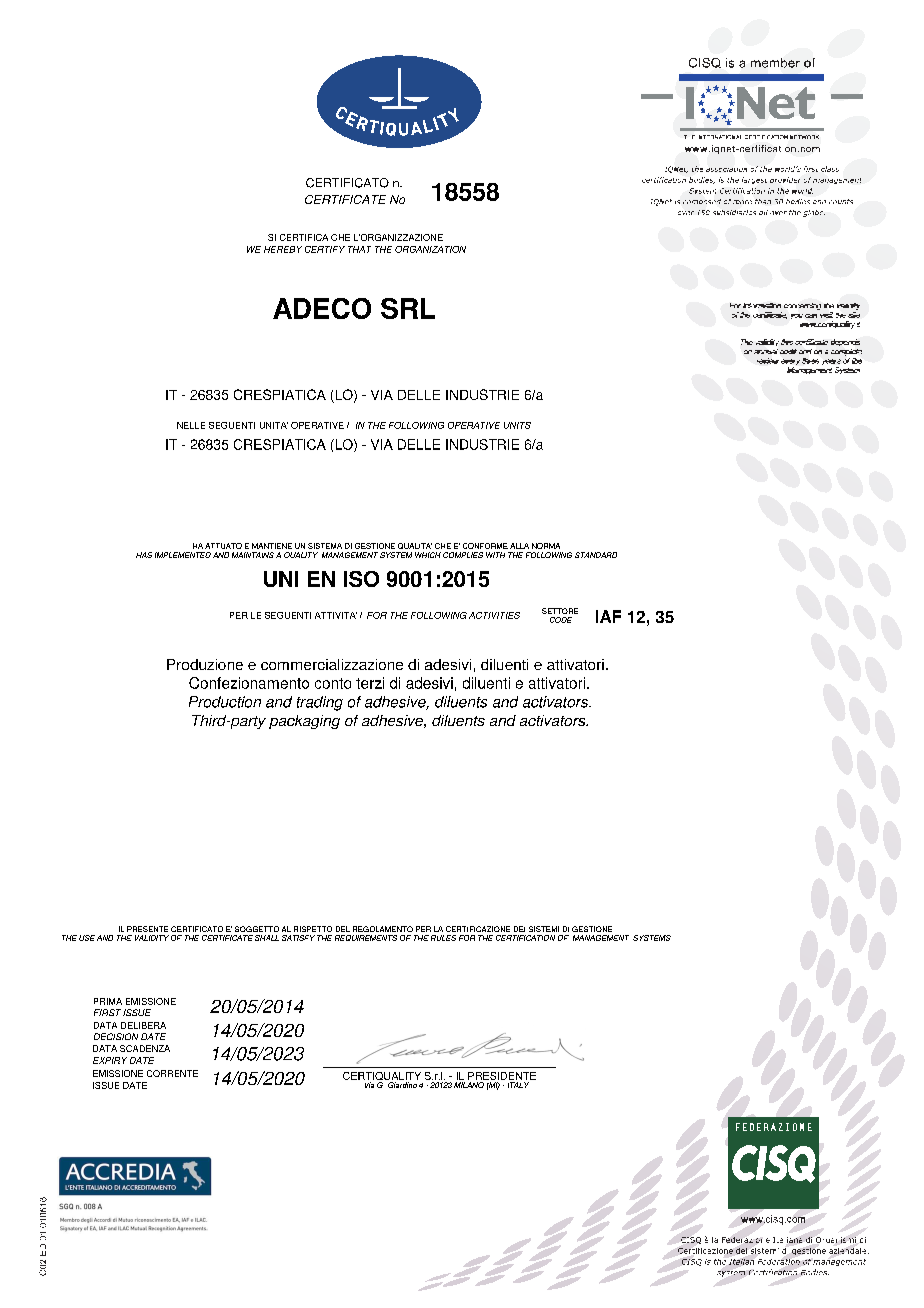 The height and width of the document is (1308, 924). What do you see at coordinates (283, 249) in the document?
I see `HEREBY` at bounding box center [283, 249].
